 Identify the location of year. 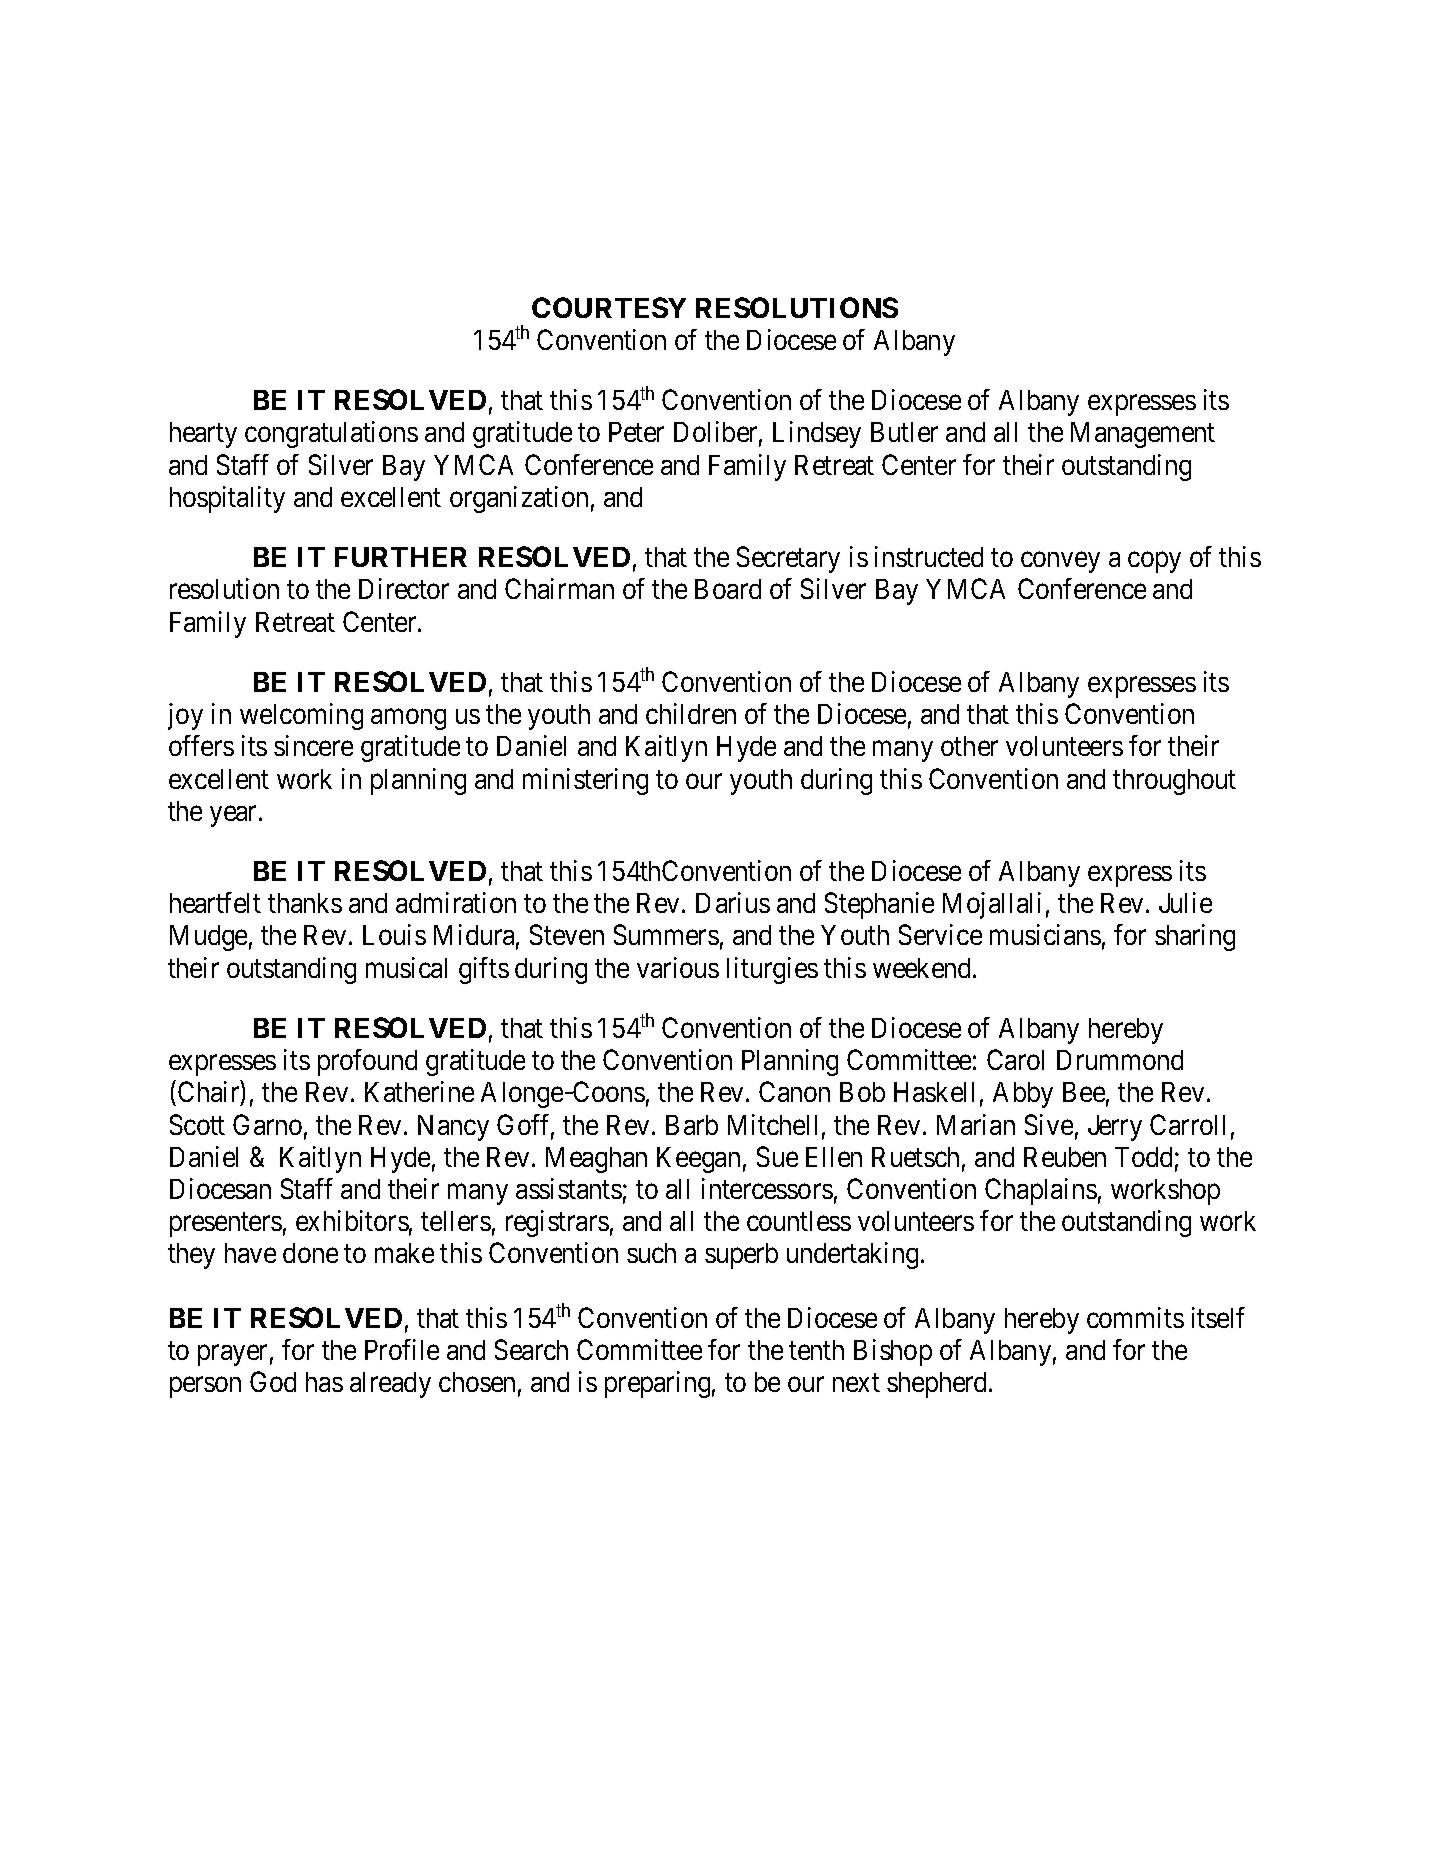
(235, 816).
